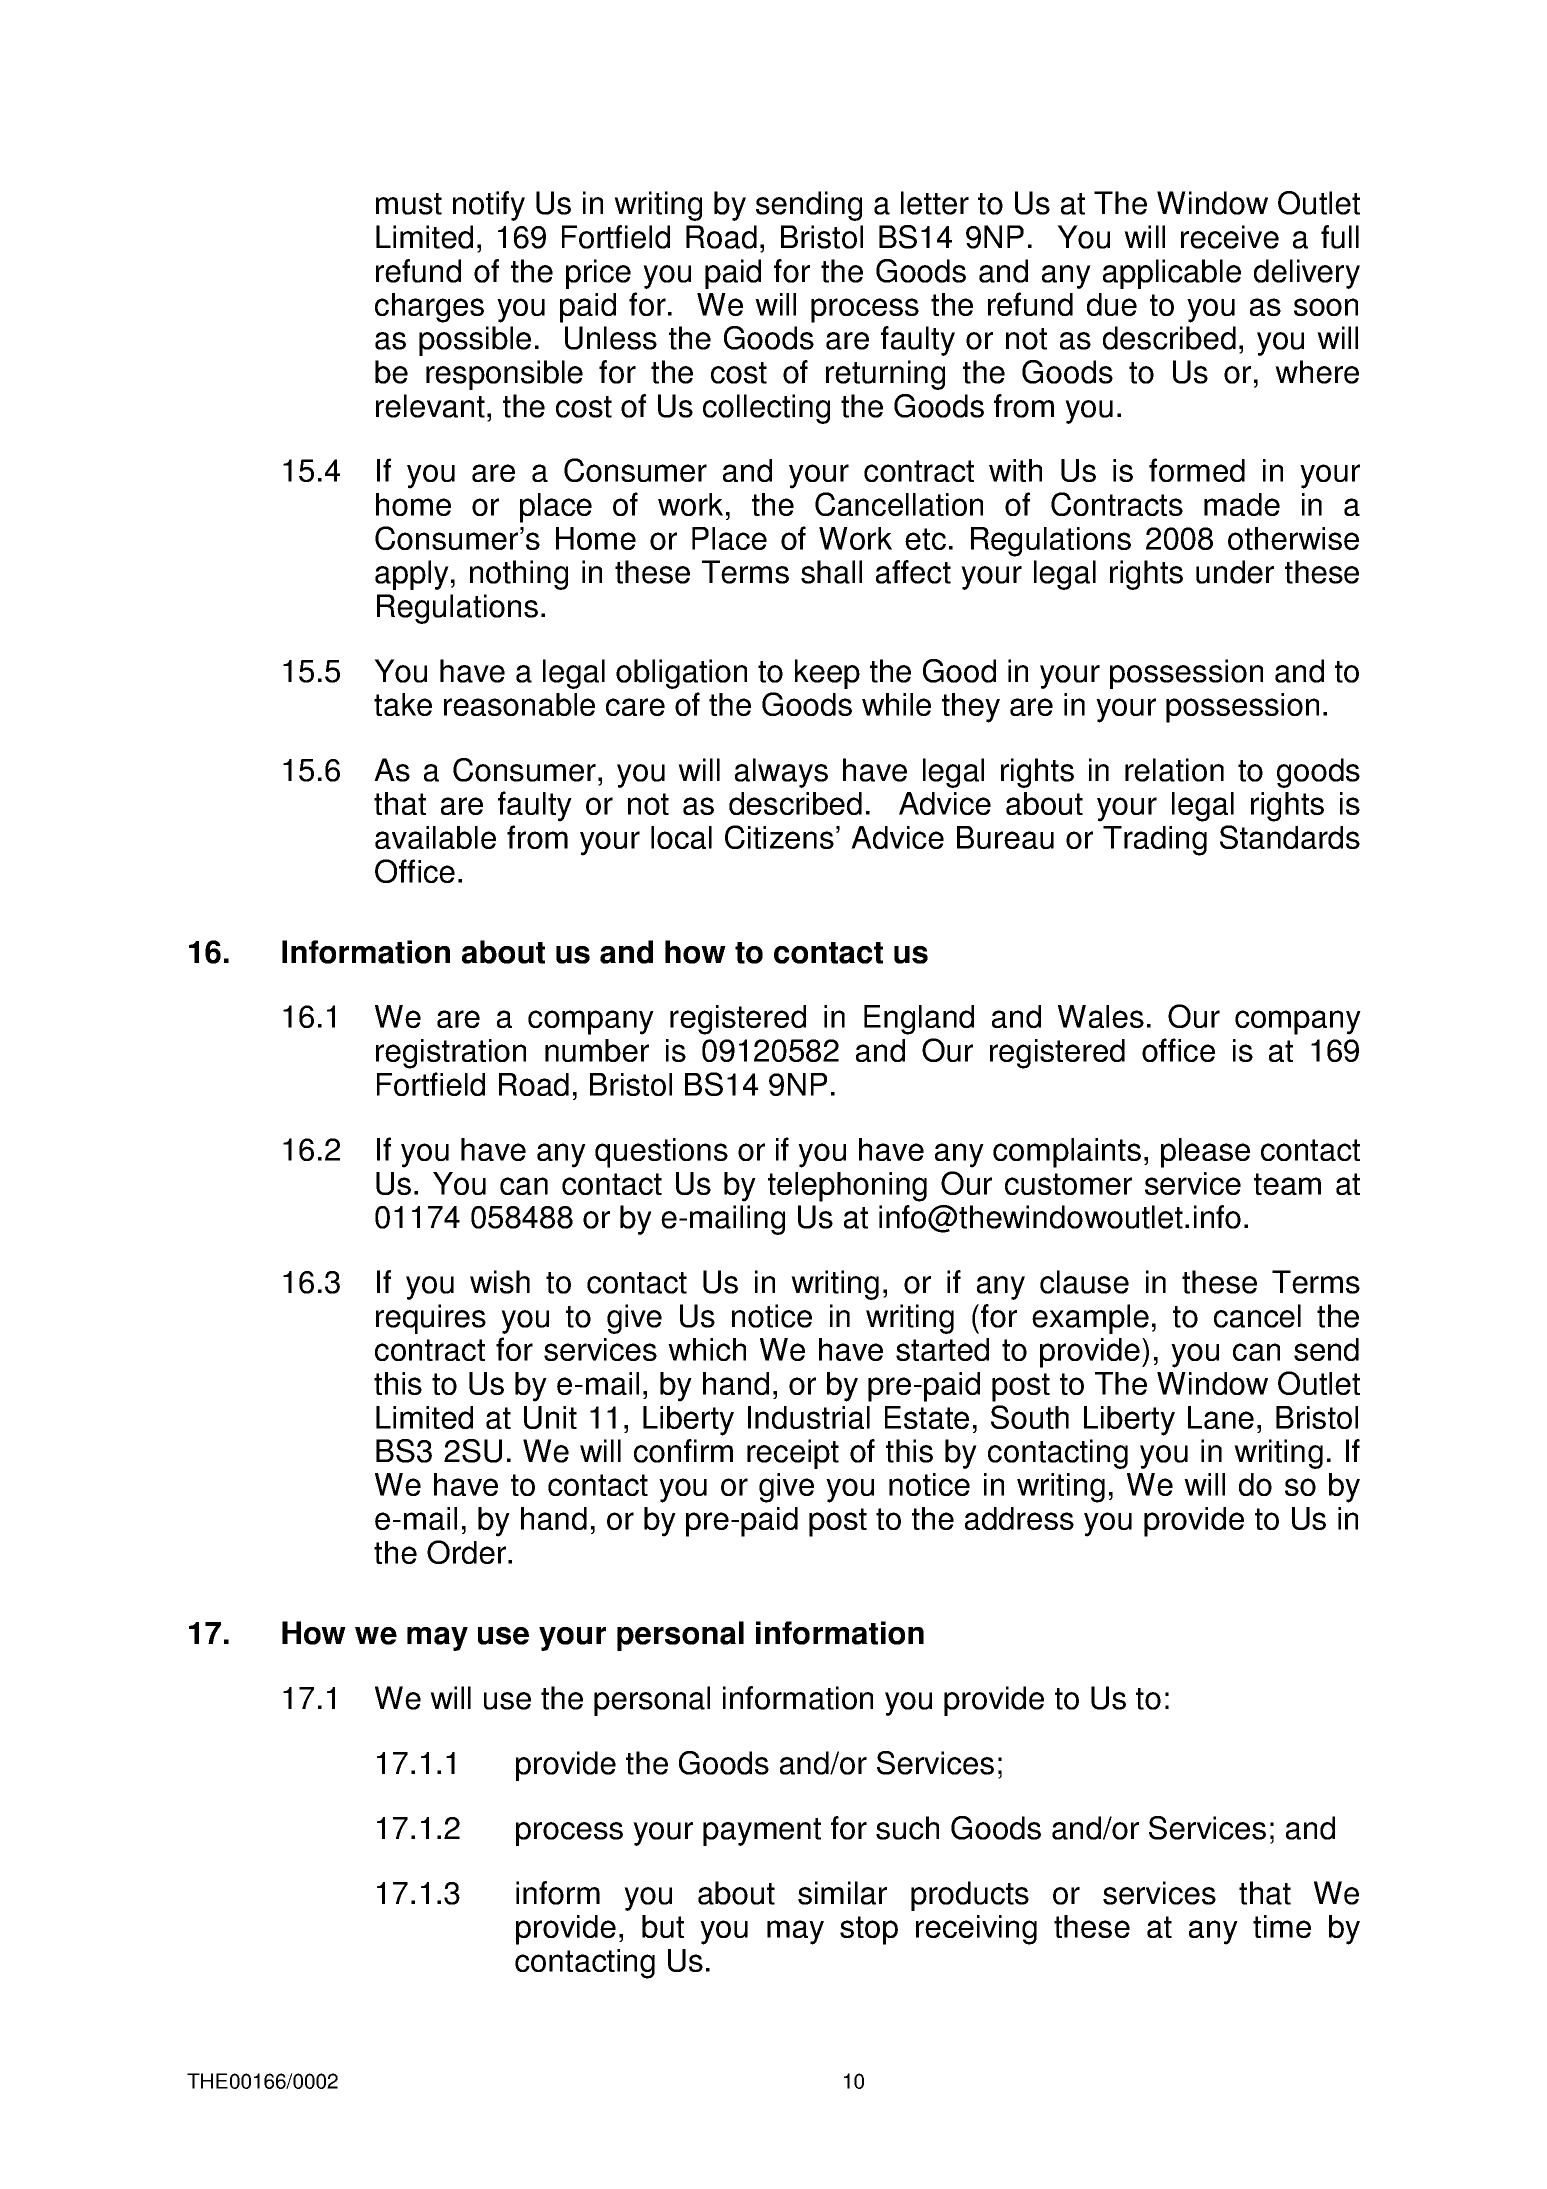  Describe the element at coordinates (919, 1020) in the document. I see `England` at that location.
